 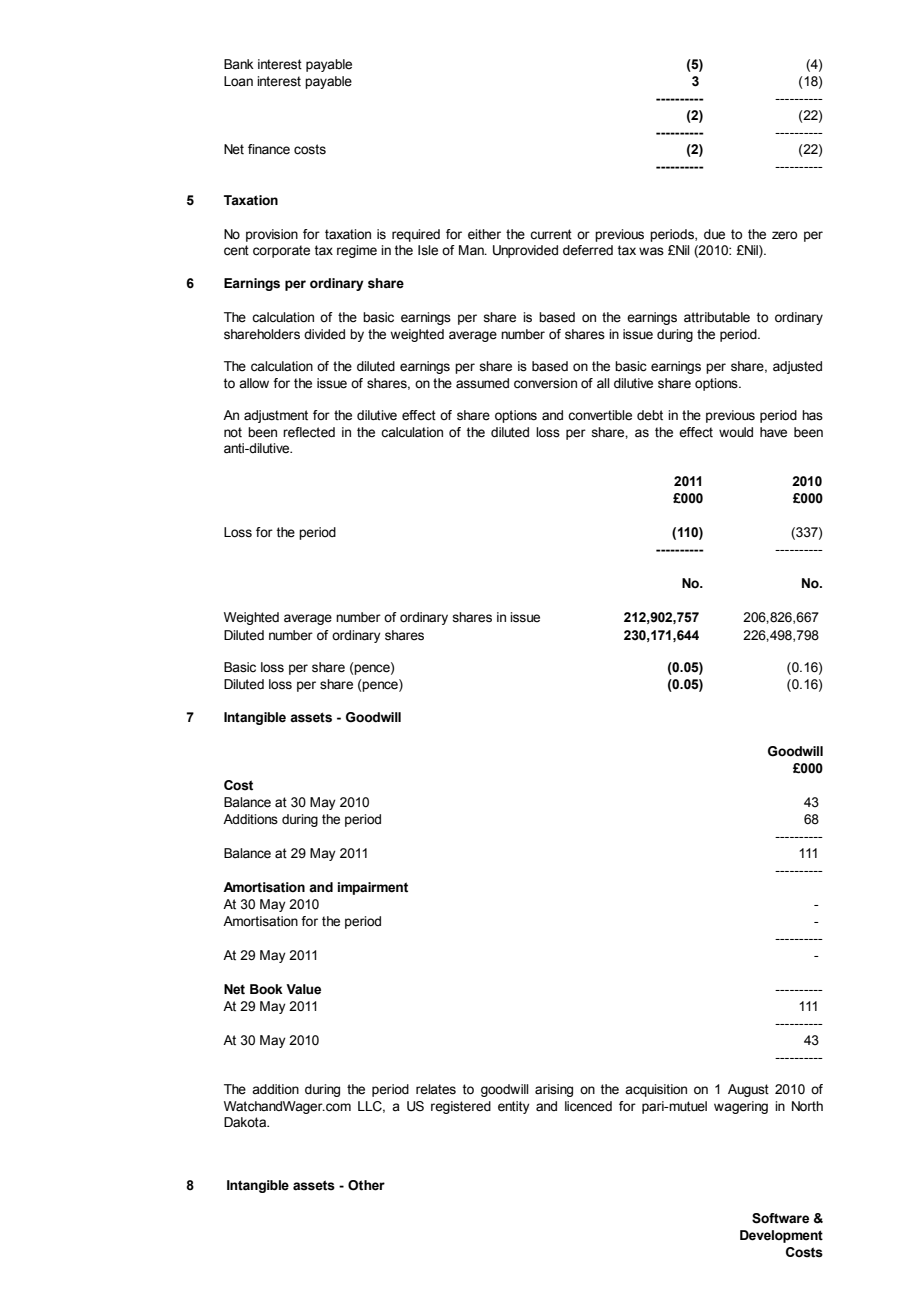 What do you see at coordinates (780, 1218) in the document?
I see `Software` at bounding box center [780, 1218].
